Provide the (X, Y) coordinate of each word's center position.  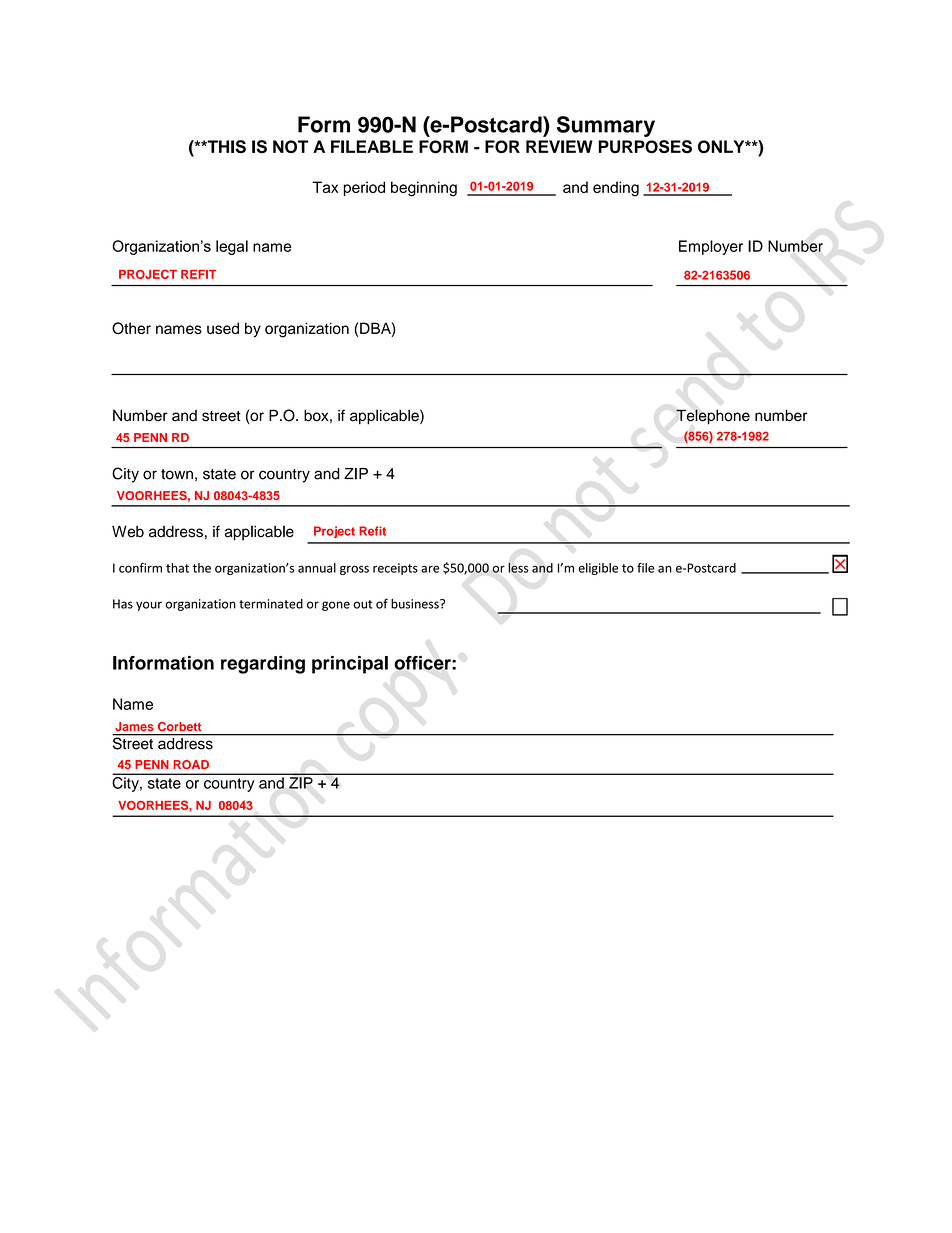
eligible (598, 569)
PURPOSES (645, 147)
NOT (290, 146)
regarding (263, 665)
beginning (424, 189)
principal (350, 665)
